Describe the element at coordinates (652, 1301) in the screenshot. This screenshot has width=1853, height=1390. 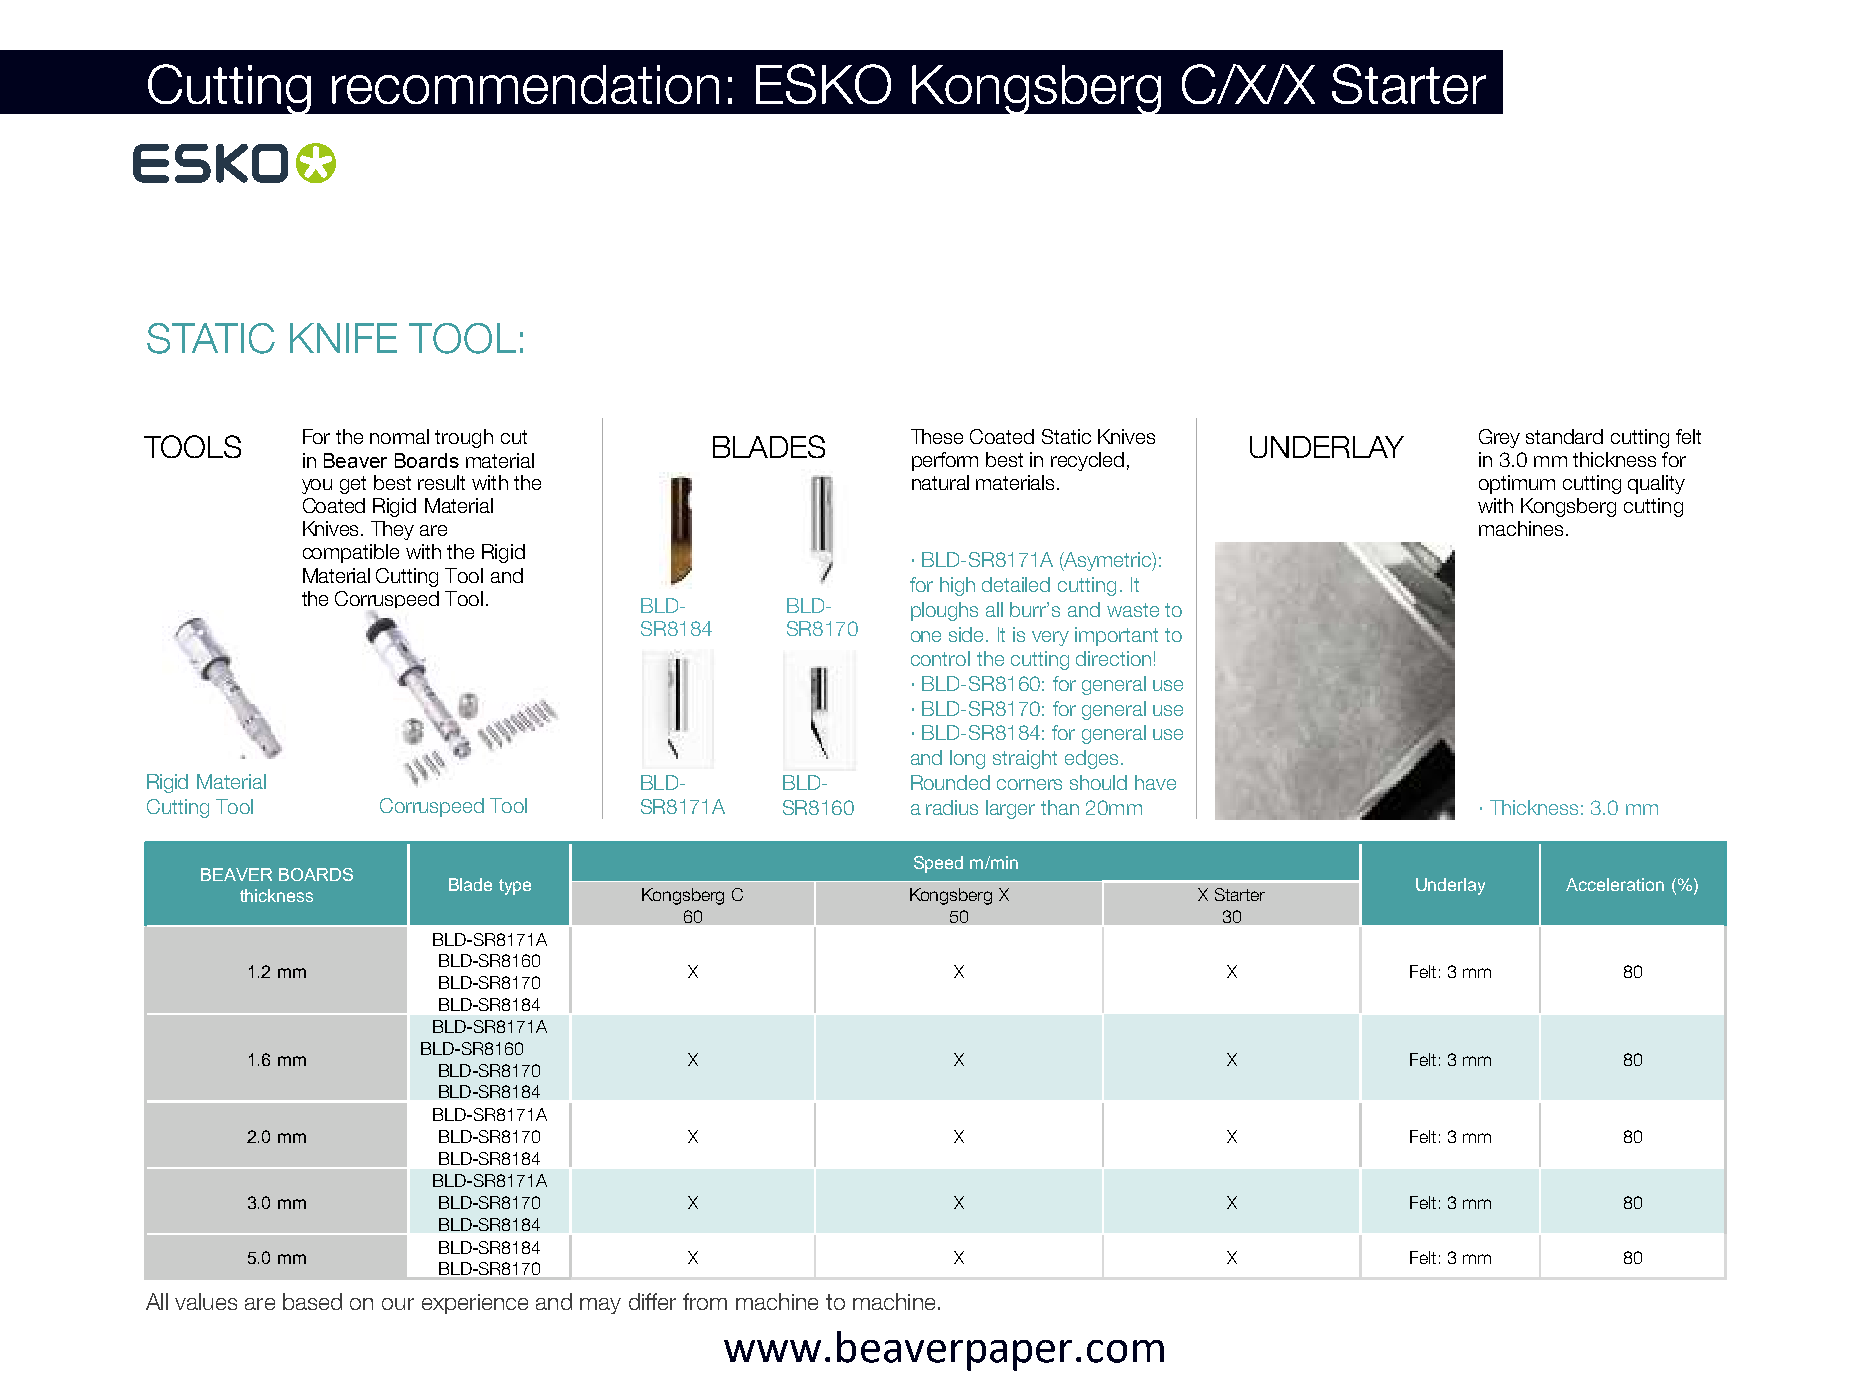
I see `differ` at that location.
